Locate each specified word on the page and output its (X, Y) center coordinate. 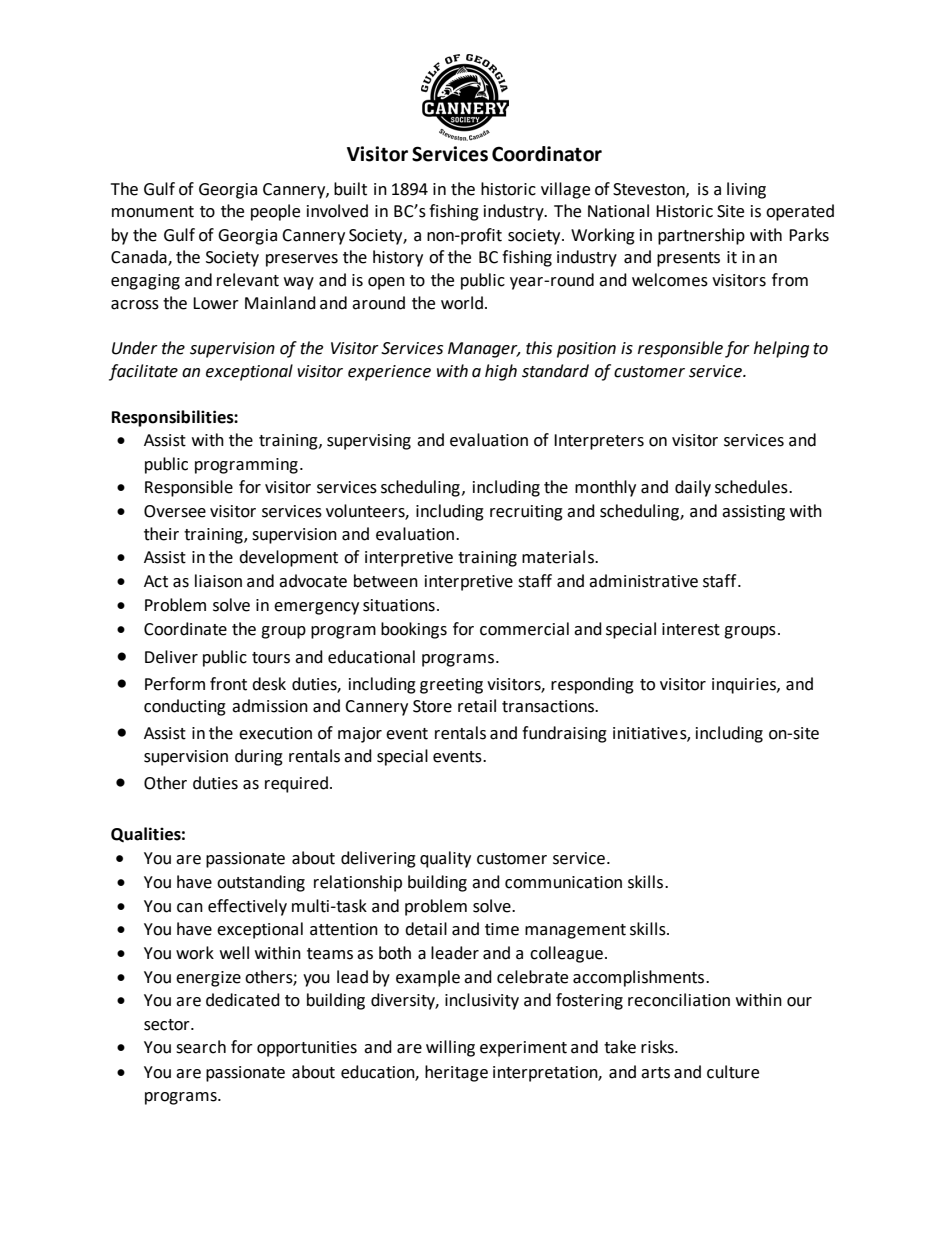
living (746, 190)
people (275, 212)
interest (691, 629)
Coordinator (547, 154)
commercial (524, 629)
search (201, 1047)
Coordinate (185, 629)
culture (733, 1072)
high (501, 372)
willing (450, 1048)
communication (563, 882)
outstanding (261, 883)
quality (445, 859)
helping (781, 349)
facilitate (143, 372)
